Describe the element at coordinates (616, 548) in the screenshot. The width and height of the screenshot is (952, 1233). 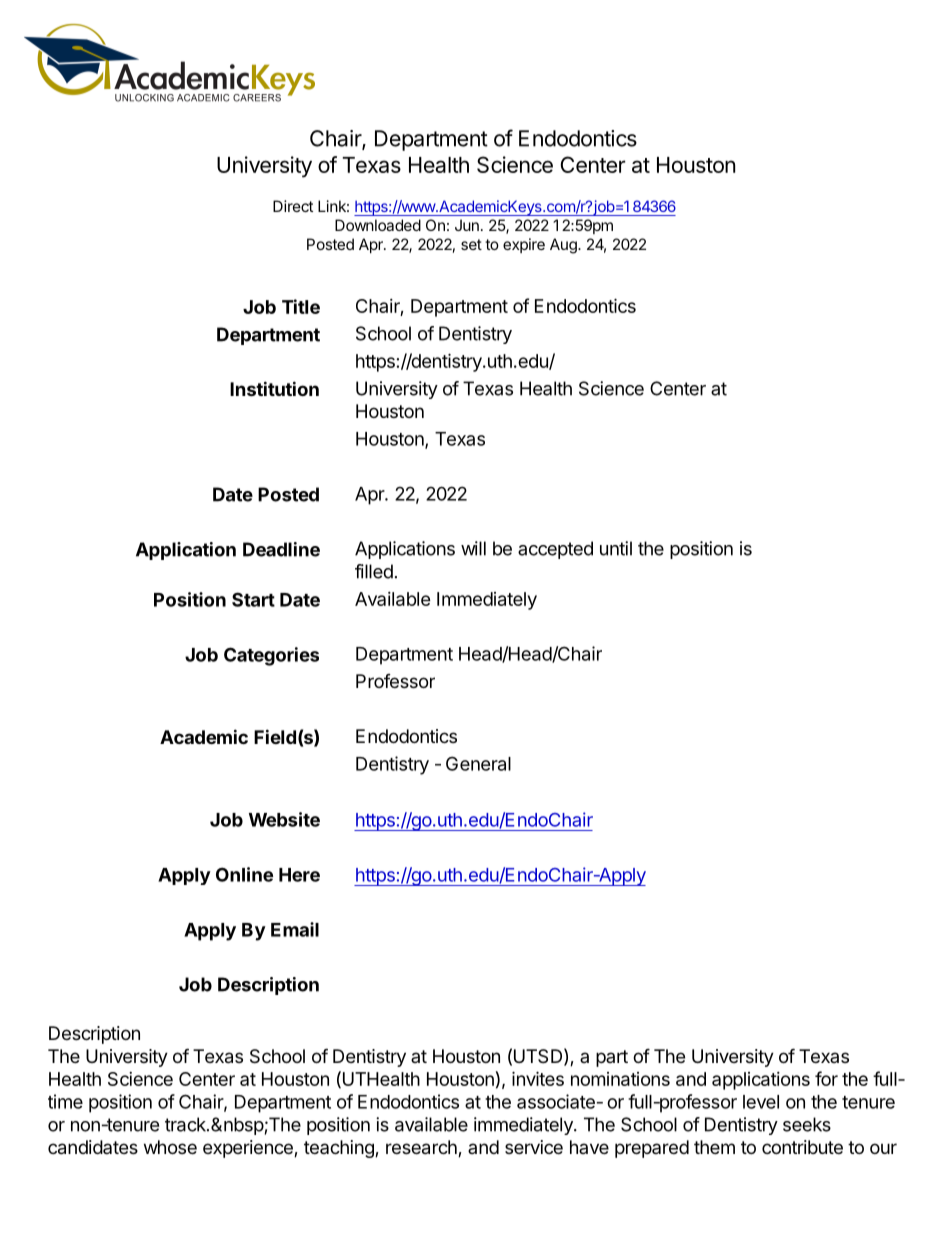
I see `until` at that location.
